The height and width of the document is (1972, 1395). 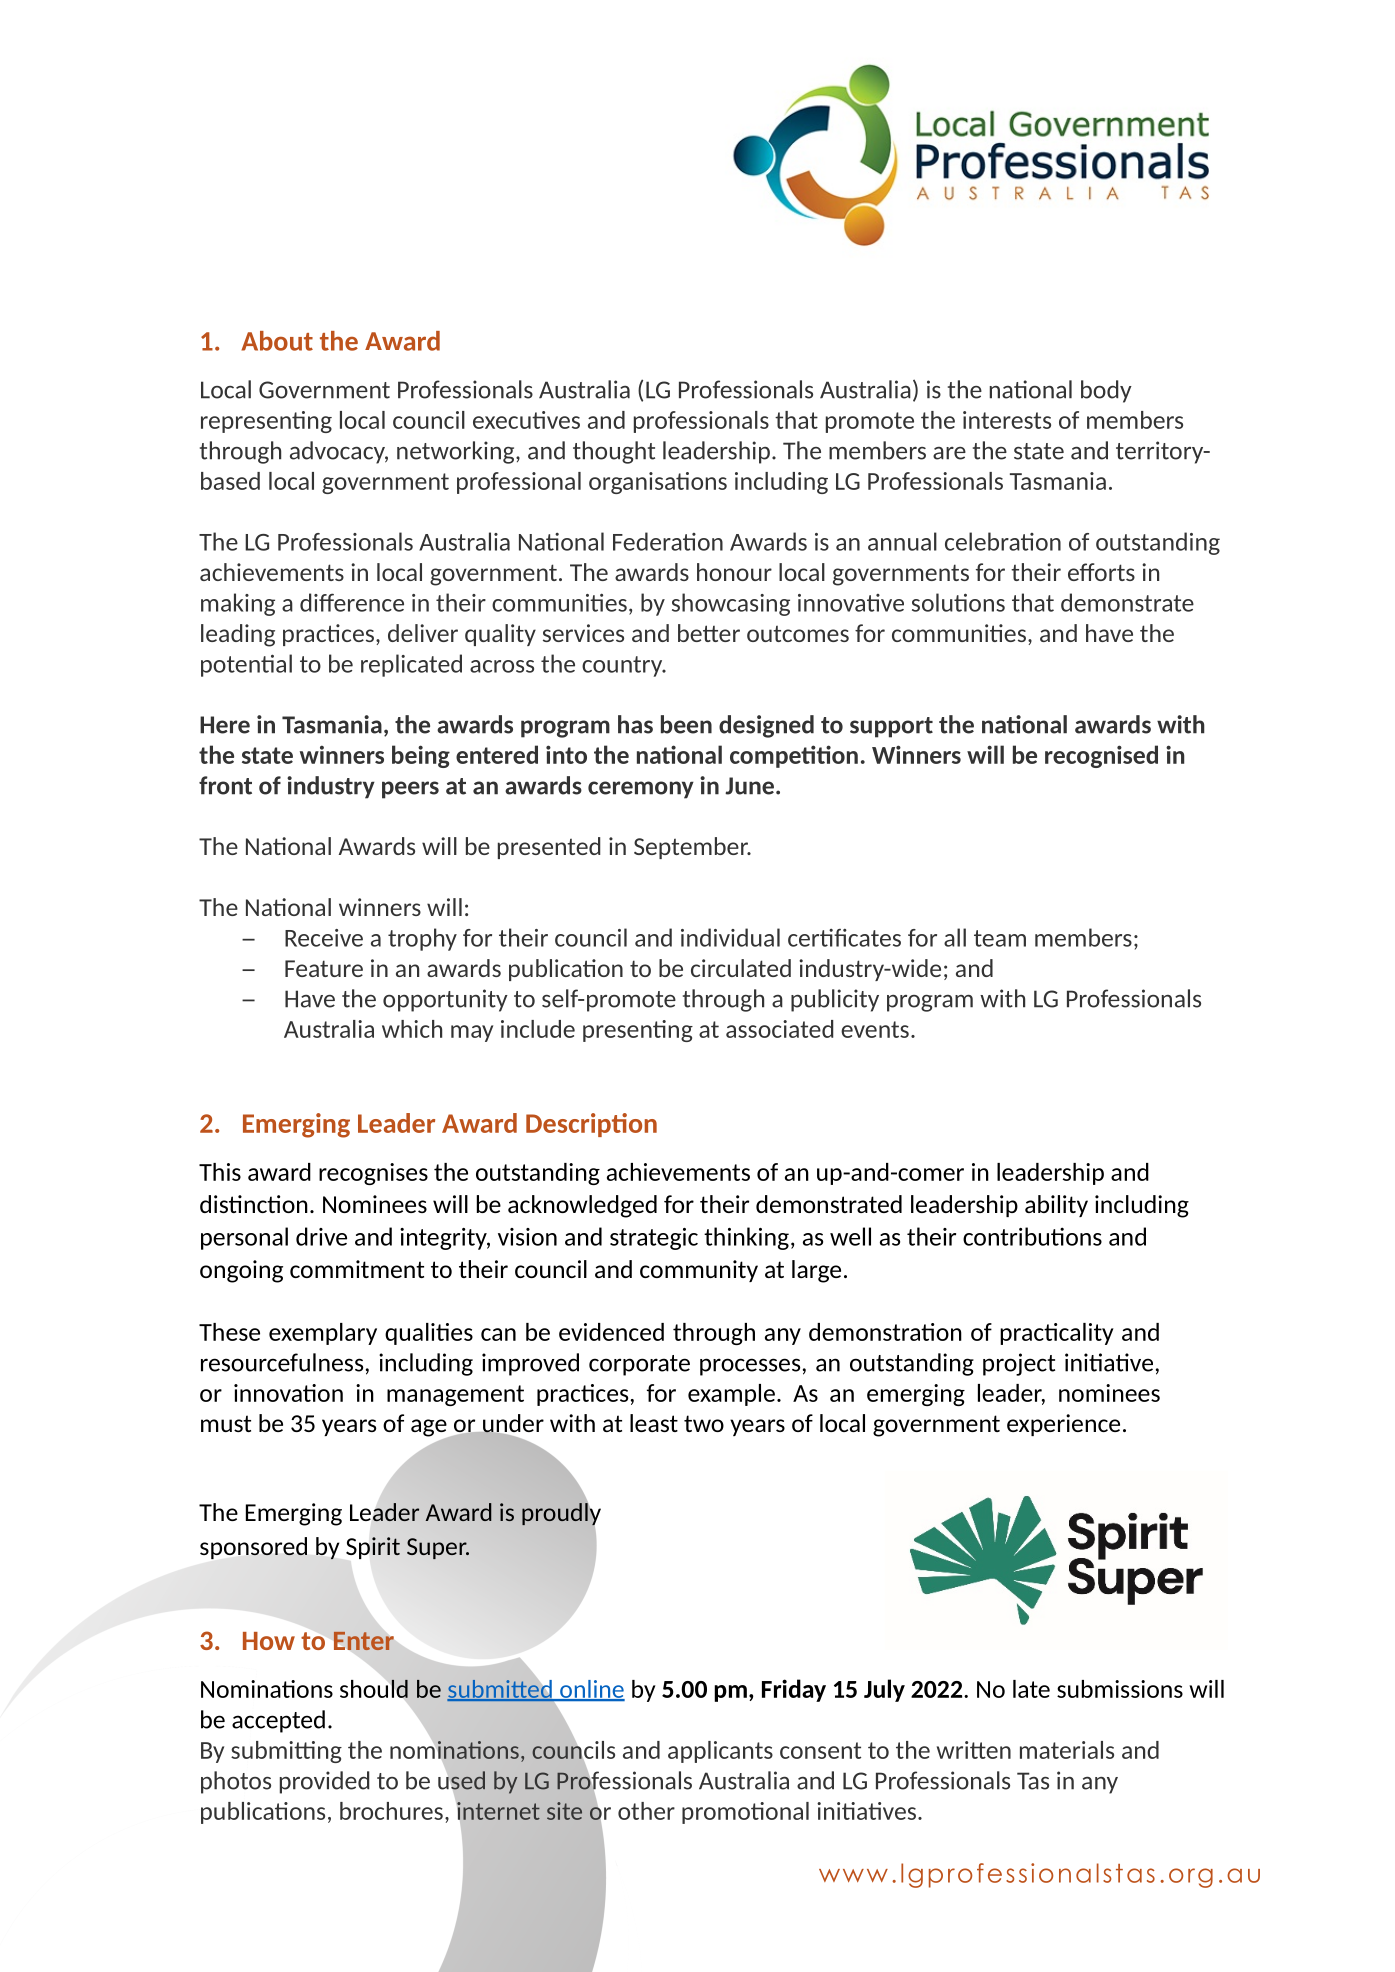 I want to click on materials, so click(x=1067, y=1750).
